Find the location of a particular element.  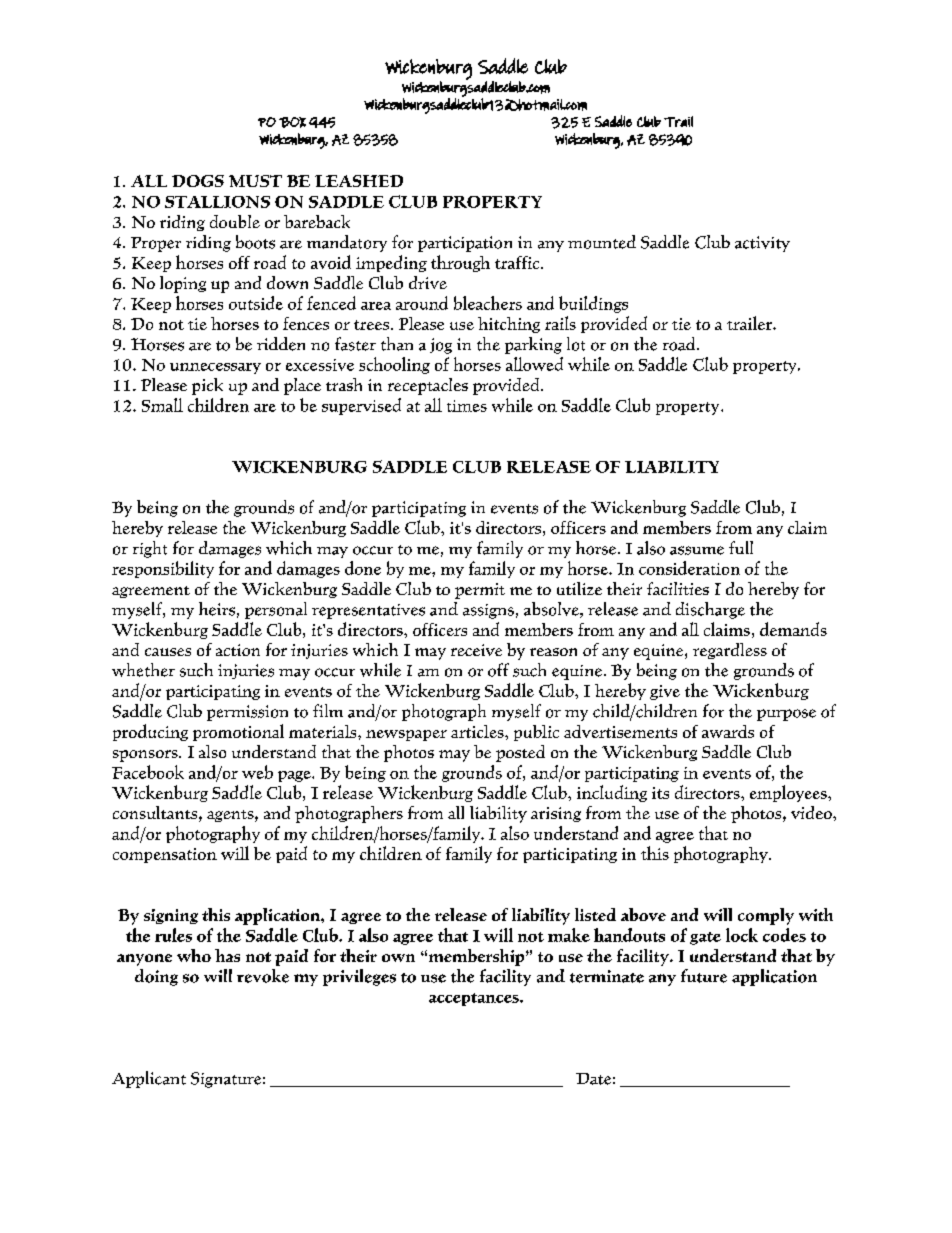

DOGS is located at coordinates (198, 181).
